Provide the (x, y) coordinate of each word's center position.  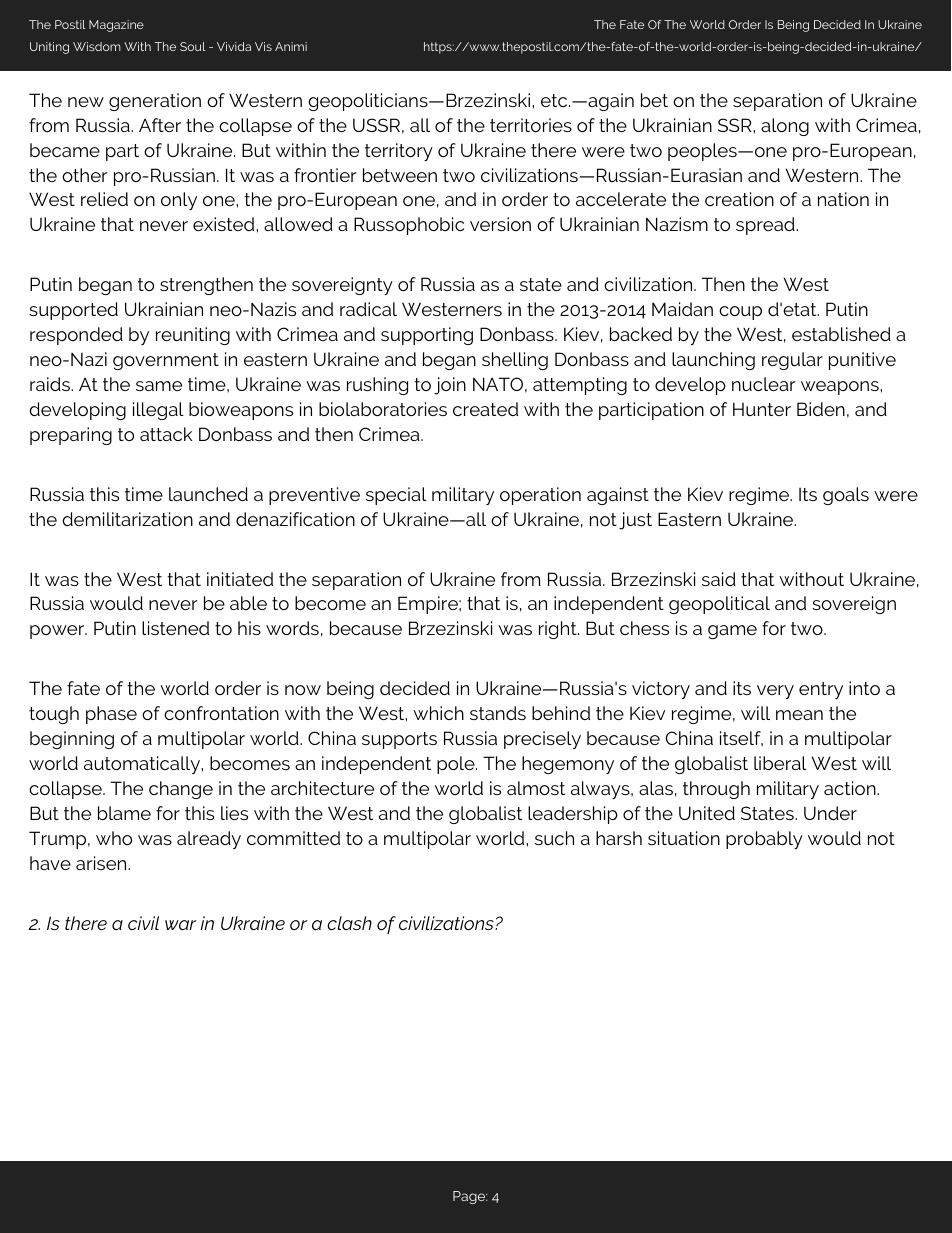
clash (349, 923)
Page (470, 1197)
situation (684, 838)
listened (175, 628)
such (554, 838)
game (732, 632)
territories (531, 125)
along (785, 127)
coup (740, 313)
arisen (102, 863)
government (166, 361)
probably (764, 840)
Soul (193, 46)
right (559, 630)
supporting (427, 336)
